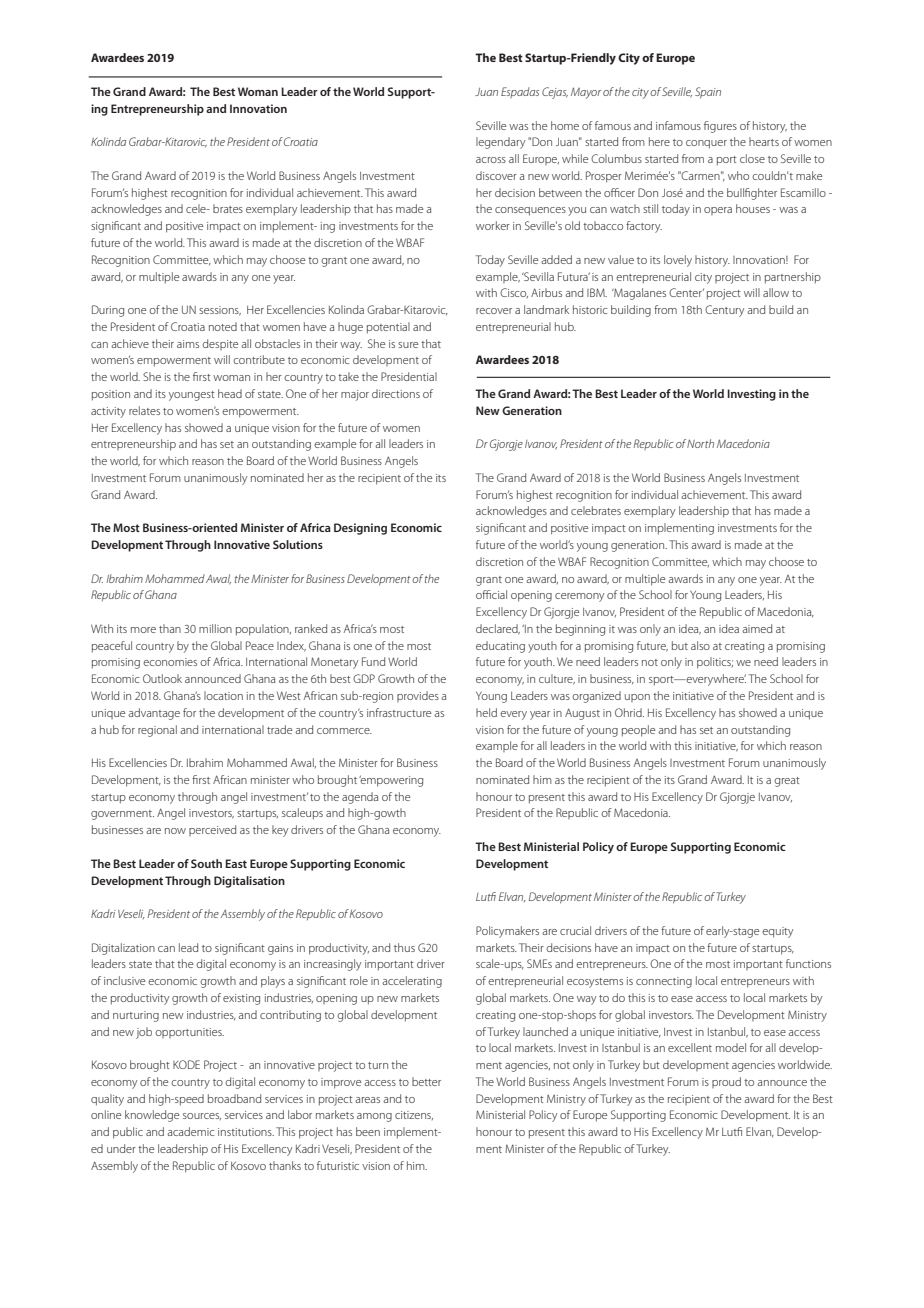 This screenshot has width=924, height=1308. What do you see at coordinates (726, 1082) in the screenshot?
I see `proud` at bounding box center [726, 1082].
